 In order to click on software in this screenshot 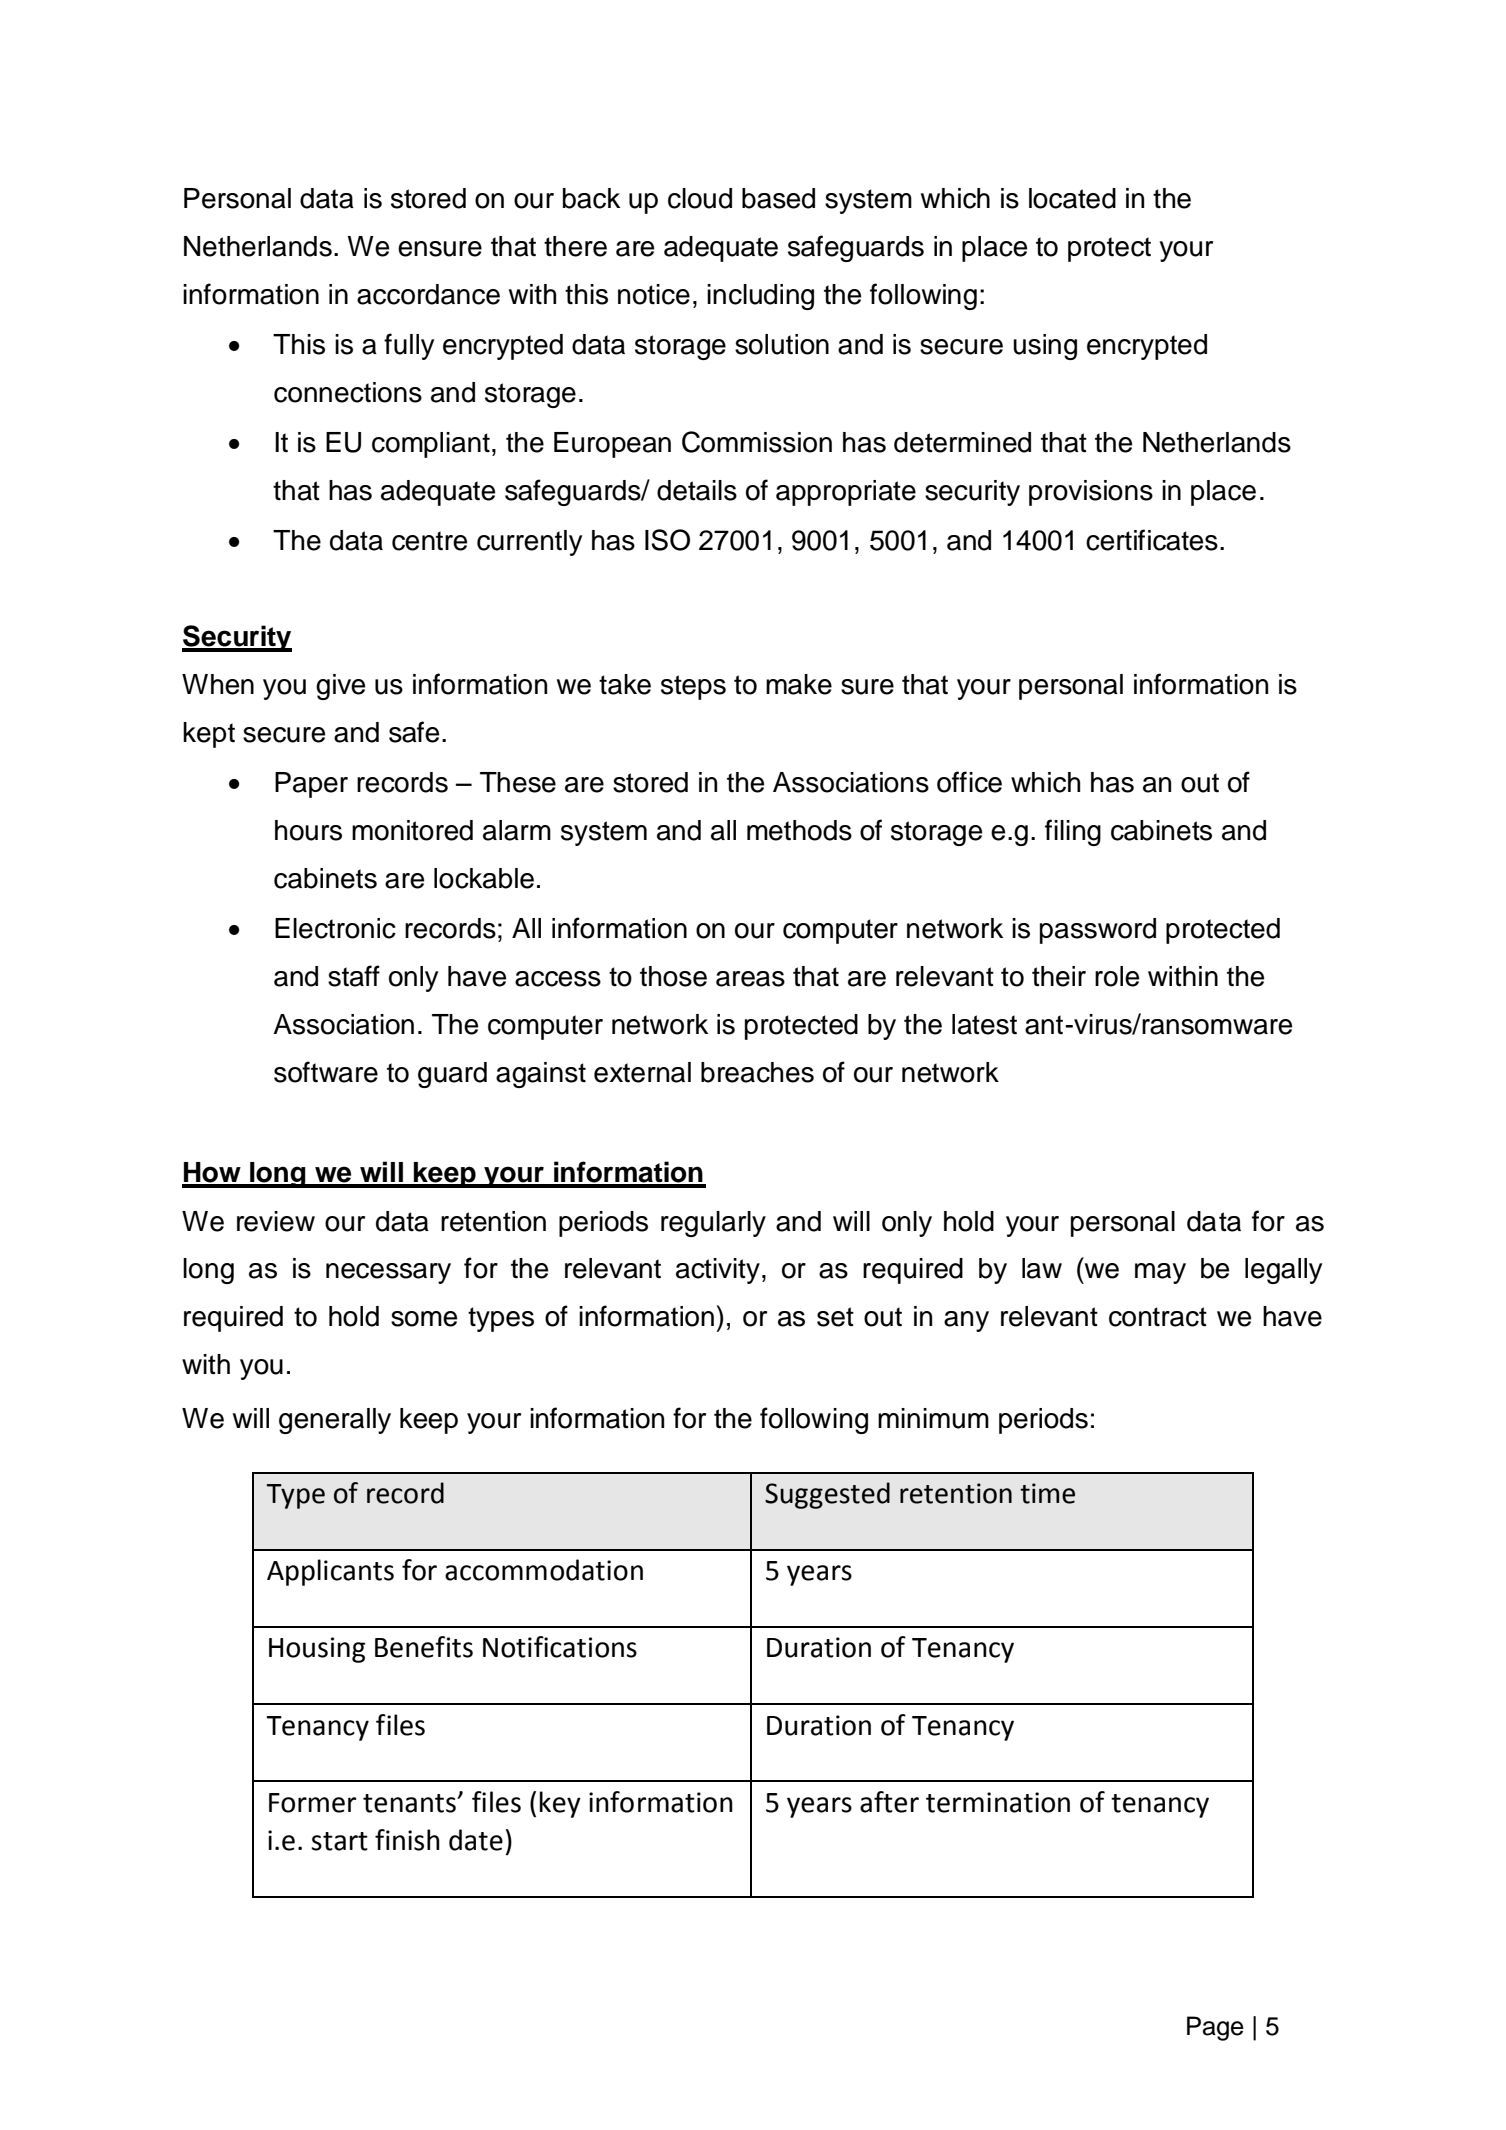, I will do `click(326, 1072)`.
